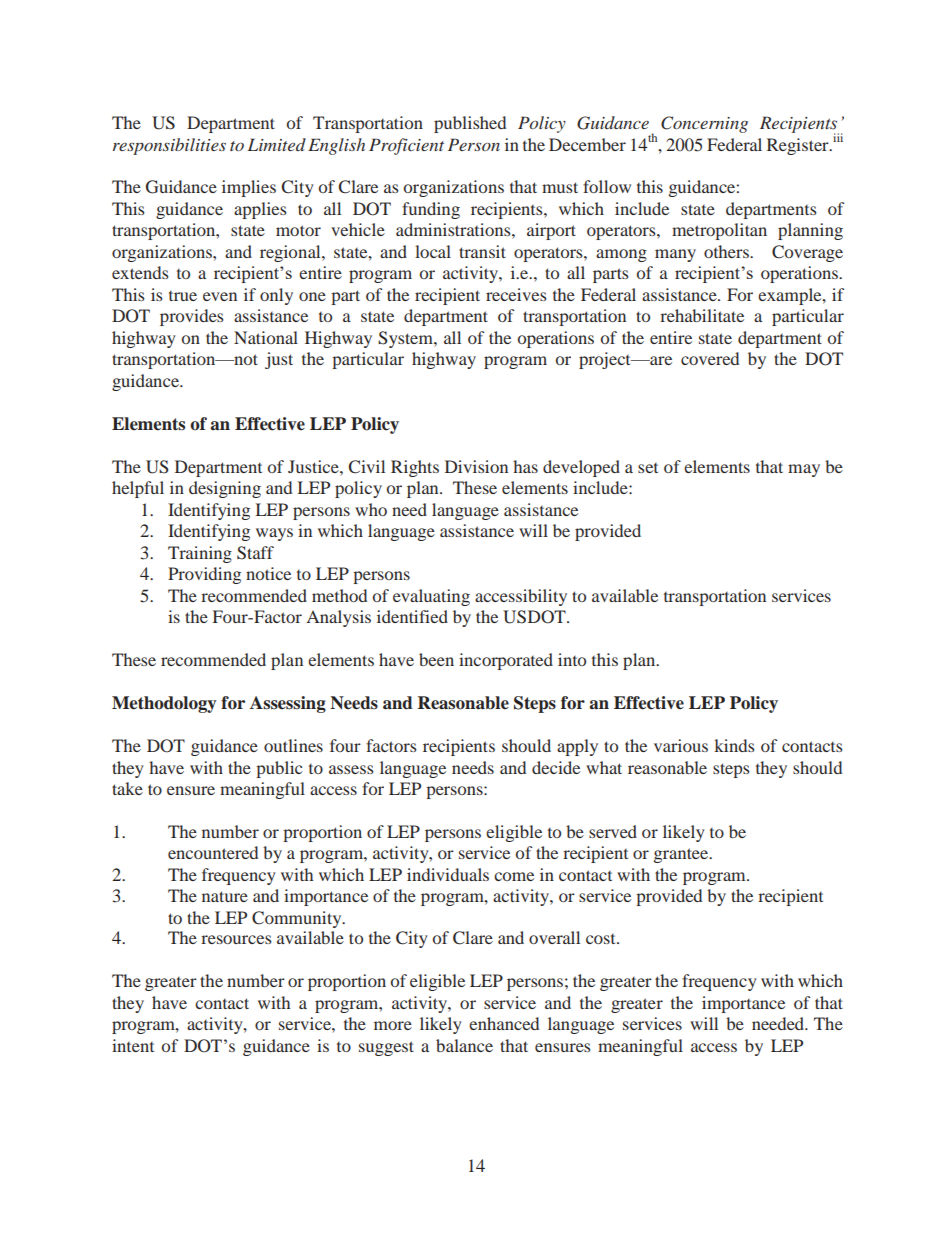 The height and width of the page is (1233, 952). What do you see at coordinates (710, 358) in the page?
I see `covered` at bounding box center [710, 358].
